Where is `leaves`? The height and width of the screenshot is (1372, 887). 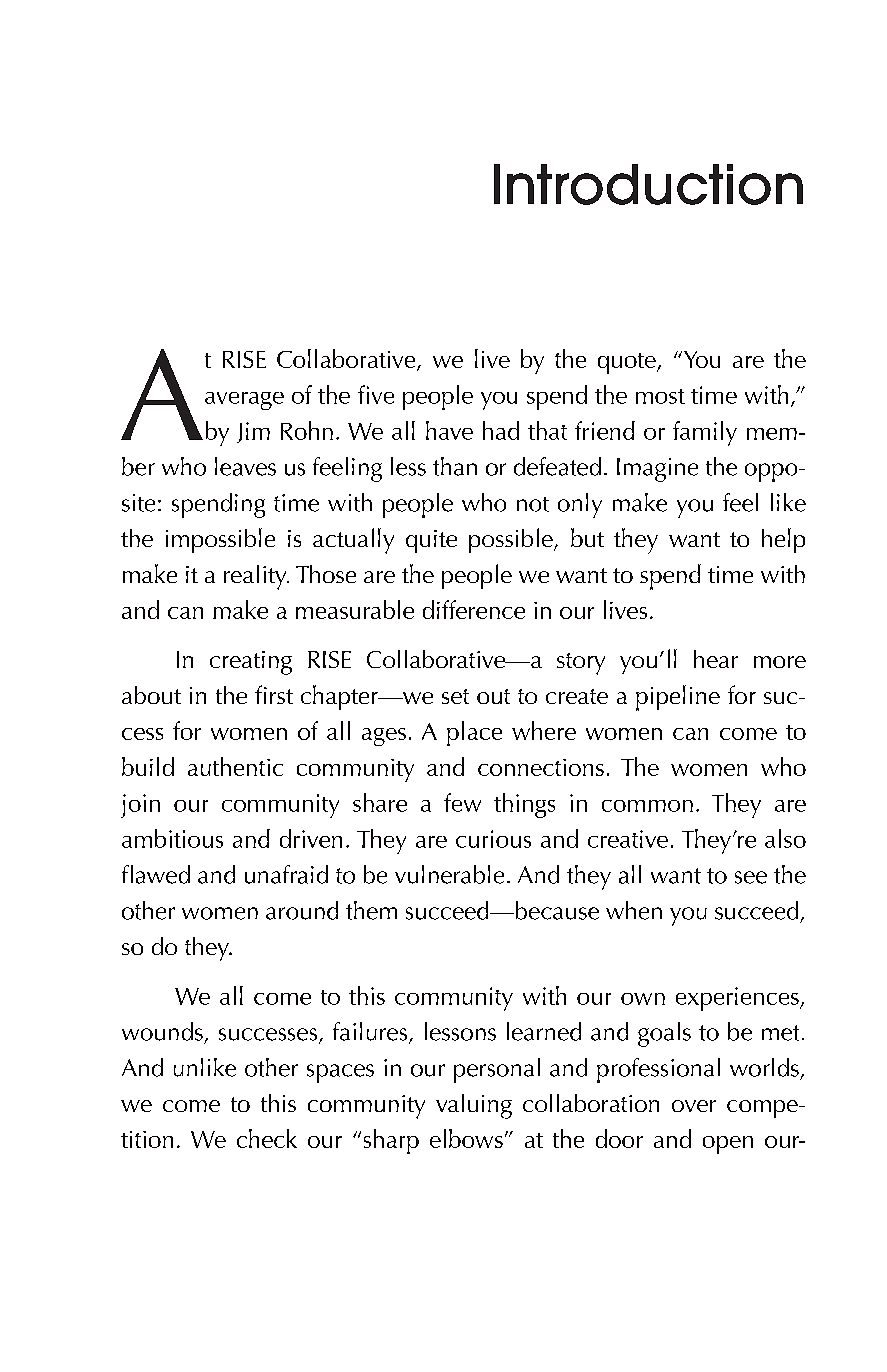
leaves is located at coordinates (245, 466).
